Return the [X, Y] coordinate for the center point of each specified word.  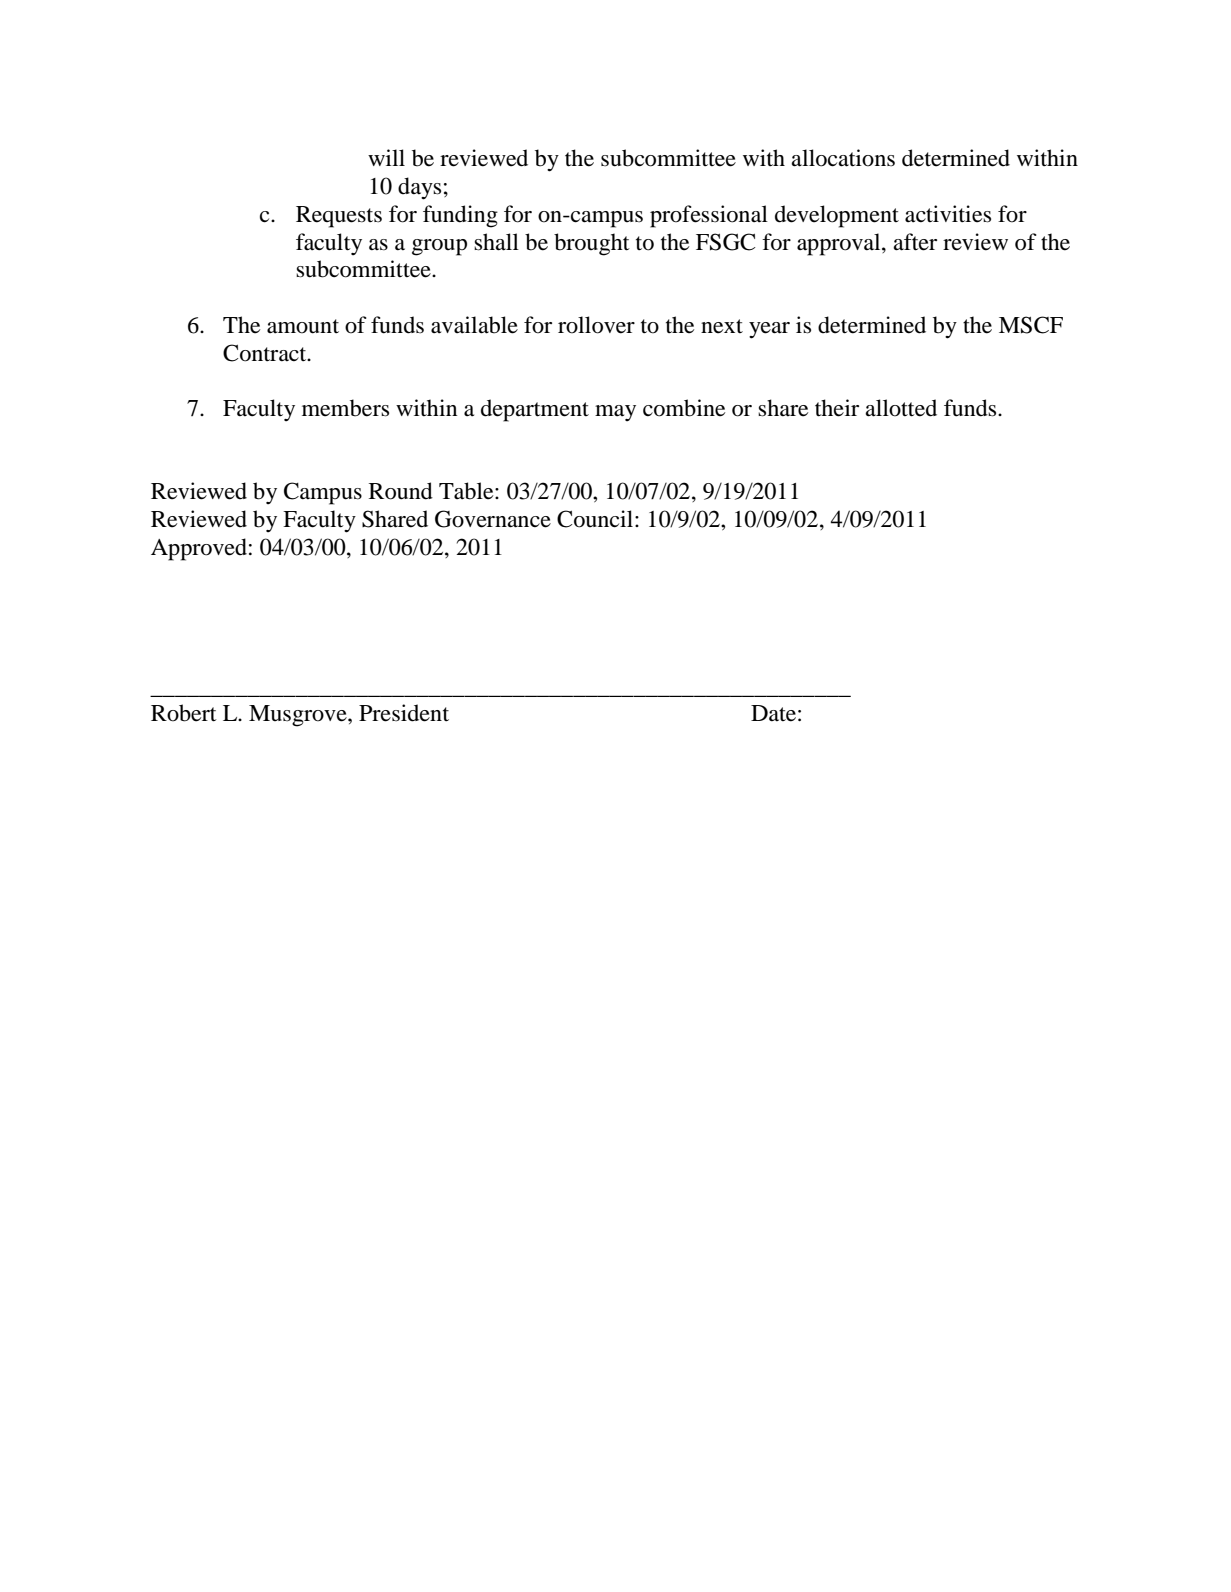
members [345, 408]
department [535, 410]
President [404, 713]
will [386, 157]
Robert [184, 713]
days [419, 188]
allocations [843, 158]
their [837, 408]
